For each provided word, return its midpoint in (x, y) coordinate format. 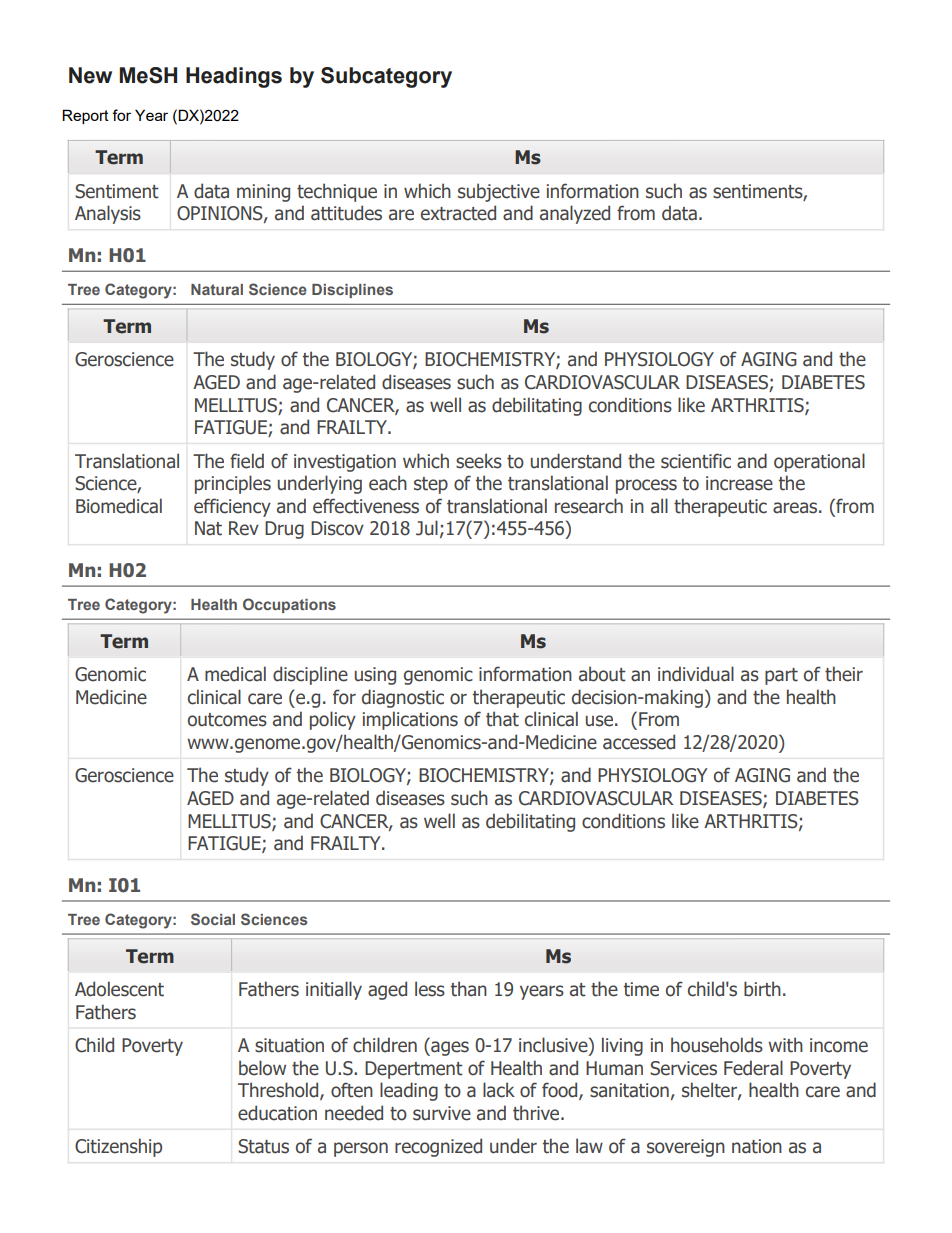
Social (213, 919)
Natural (217, 289)
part (781, 676)
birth (762, 989)
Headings (234, 77)
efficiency (232, 507)
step (431, 485)
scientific (696, 461)
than (469, 989)
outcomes (227, 720)
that (502, 719)
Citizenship (118, 1147)
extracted (458, 213)
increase (739, 483)
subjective (499, 192)
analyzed (575, 214)
